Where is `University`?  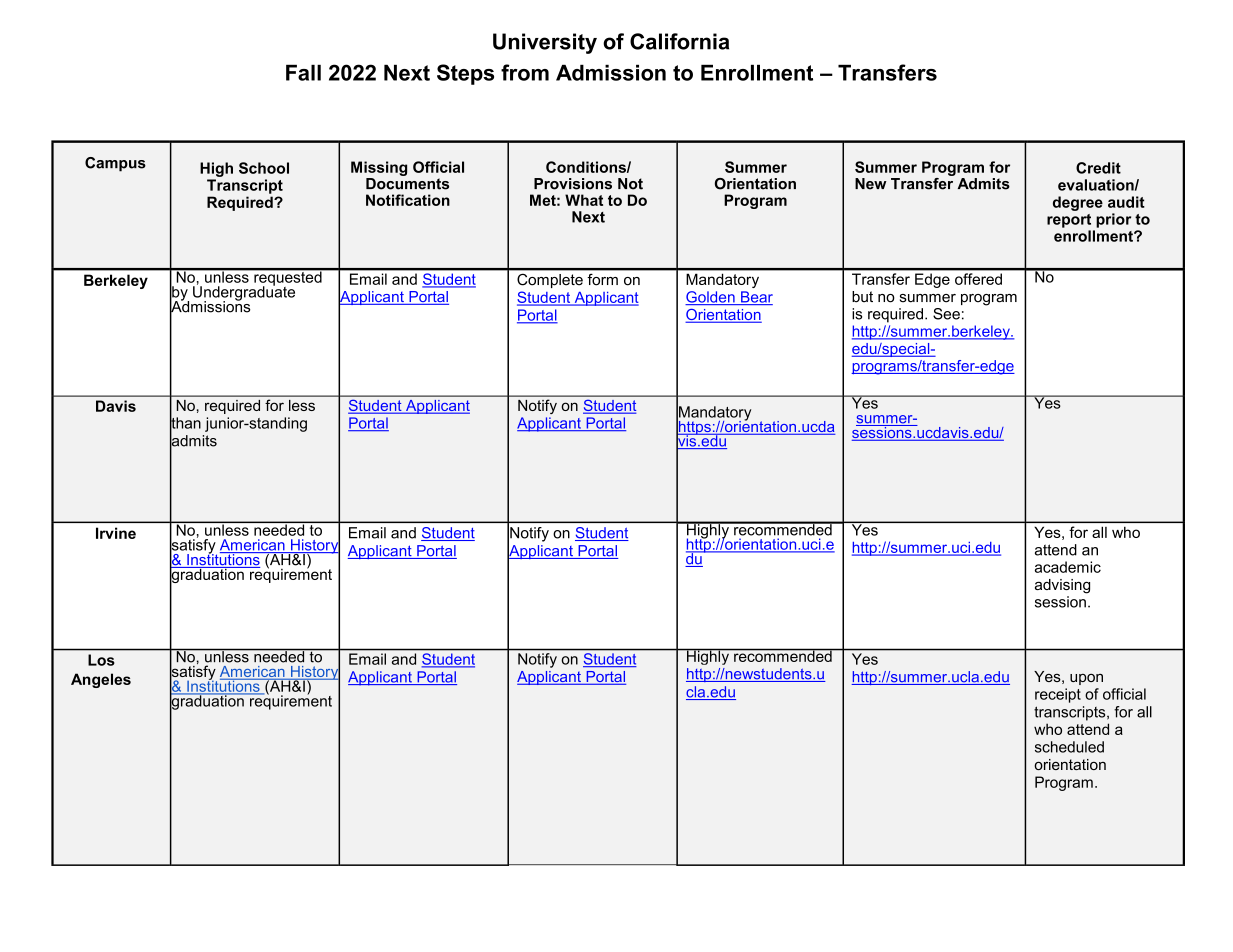
University is located at coordinates (545, 43).
